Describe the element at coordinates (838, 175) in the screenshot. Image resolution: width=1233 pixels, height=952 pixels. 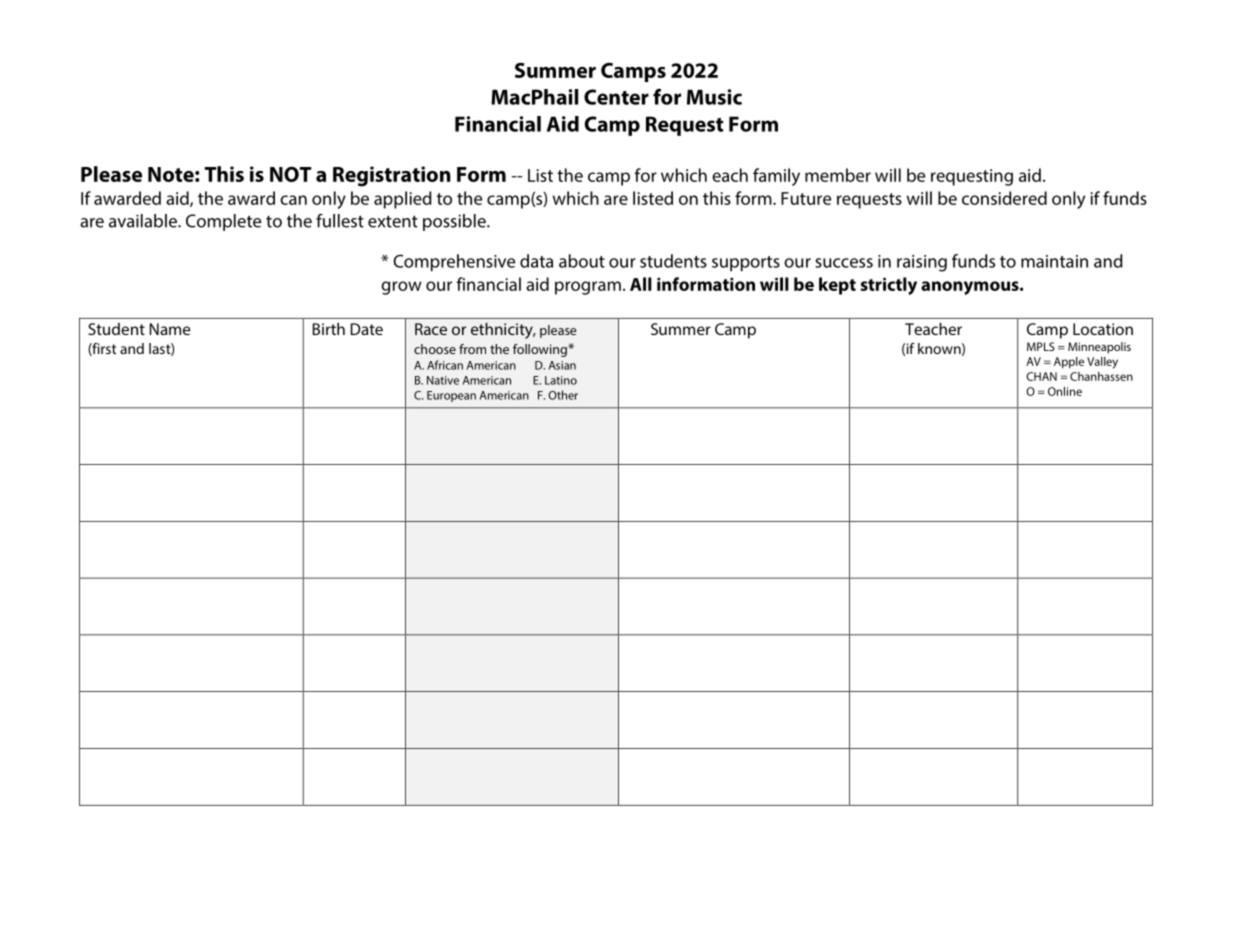
I see `member` at that location.
